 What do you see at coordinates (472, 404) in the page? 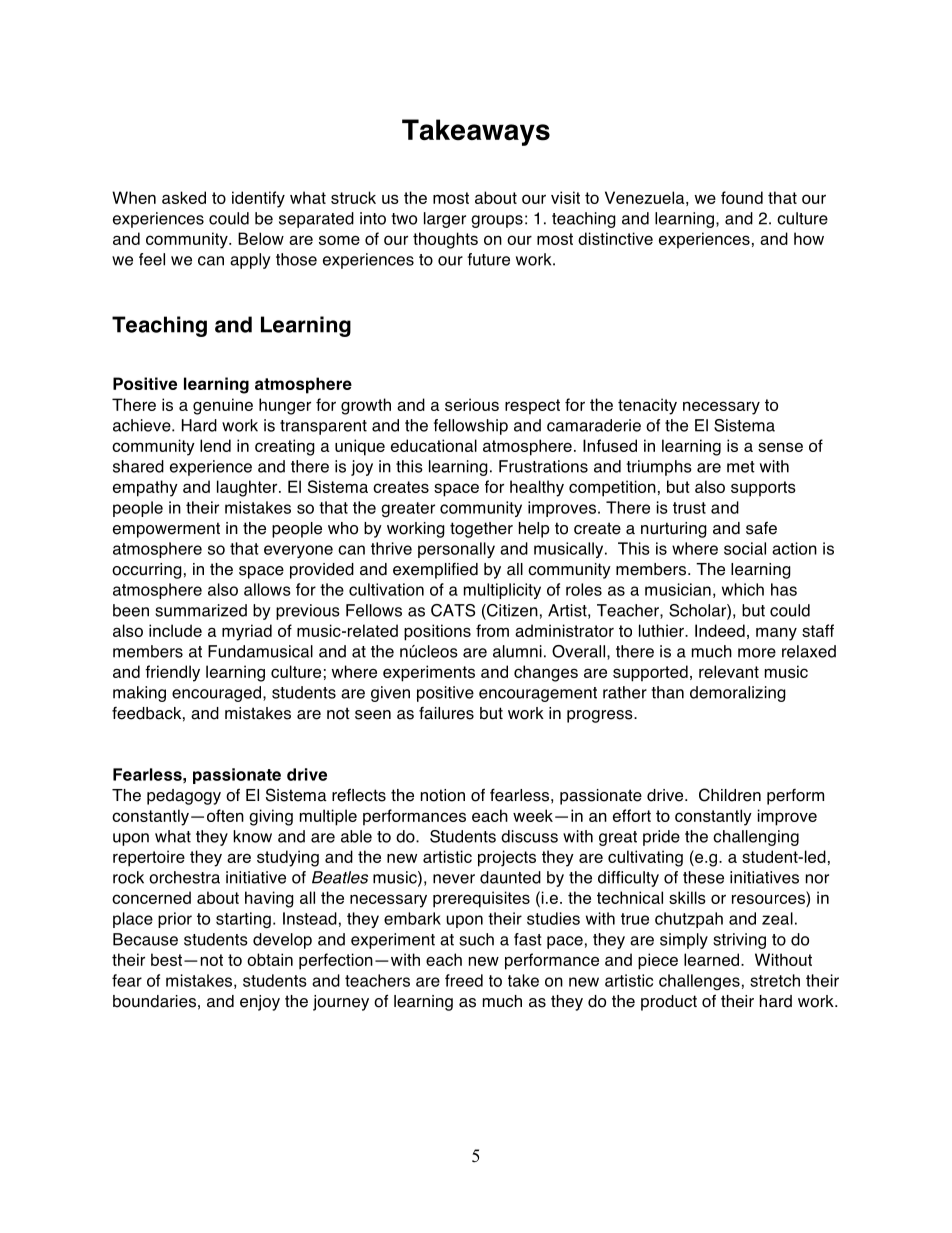
I see `serious` at bounding box center [472, 404].
